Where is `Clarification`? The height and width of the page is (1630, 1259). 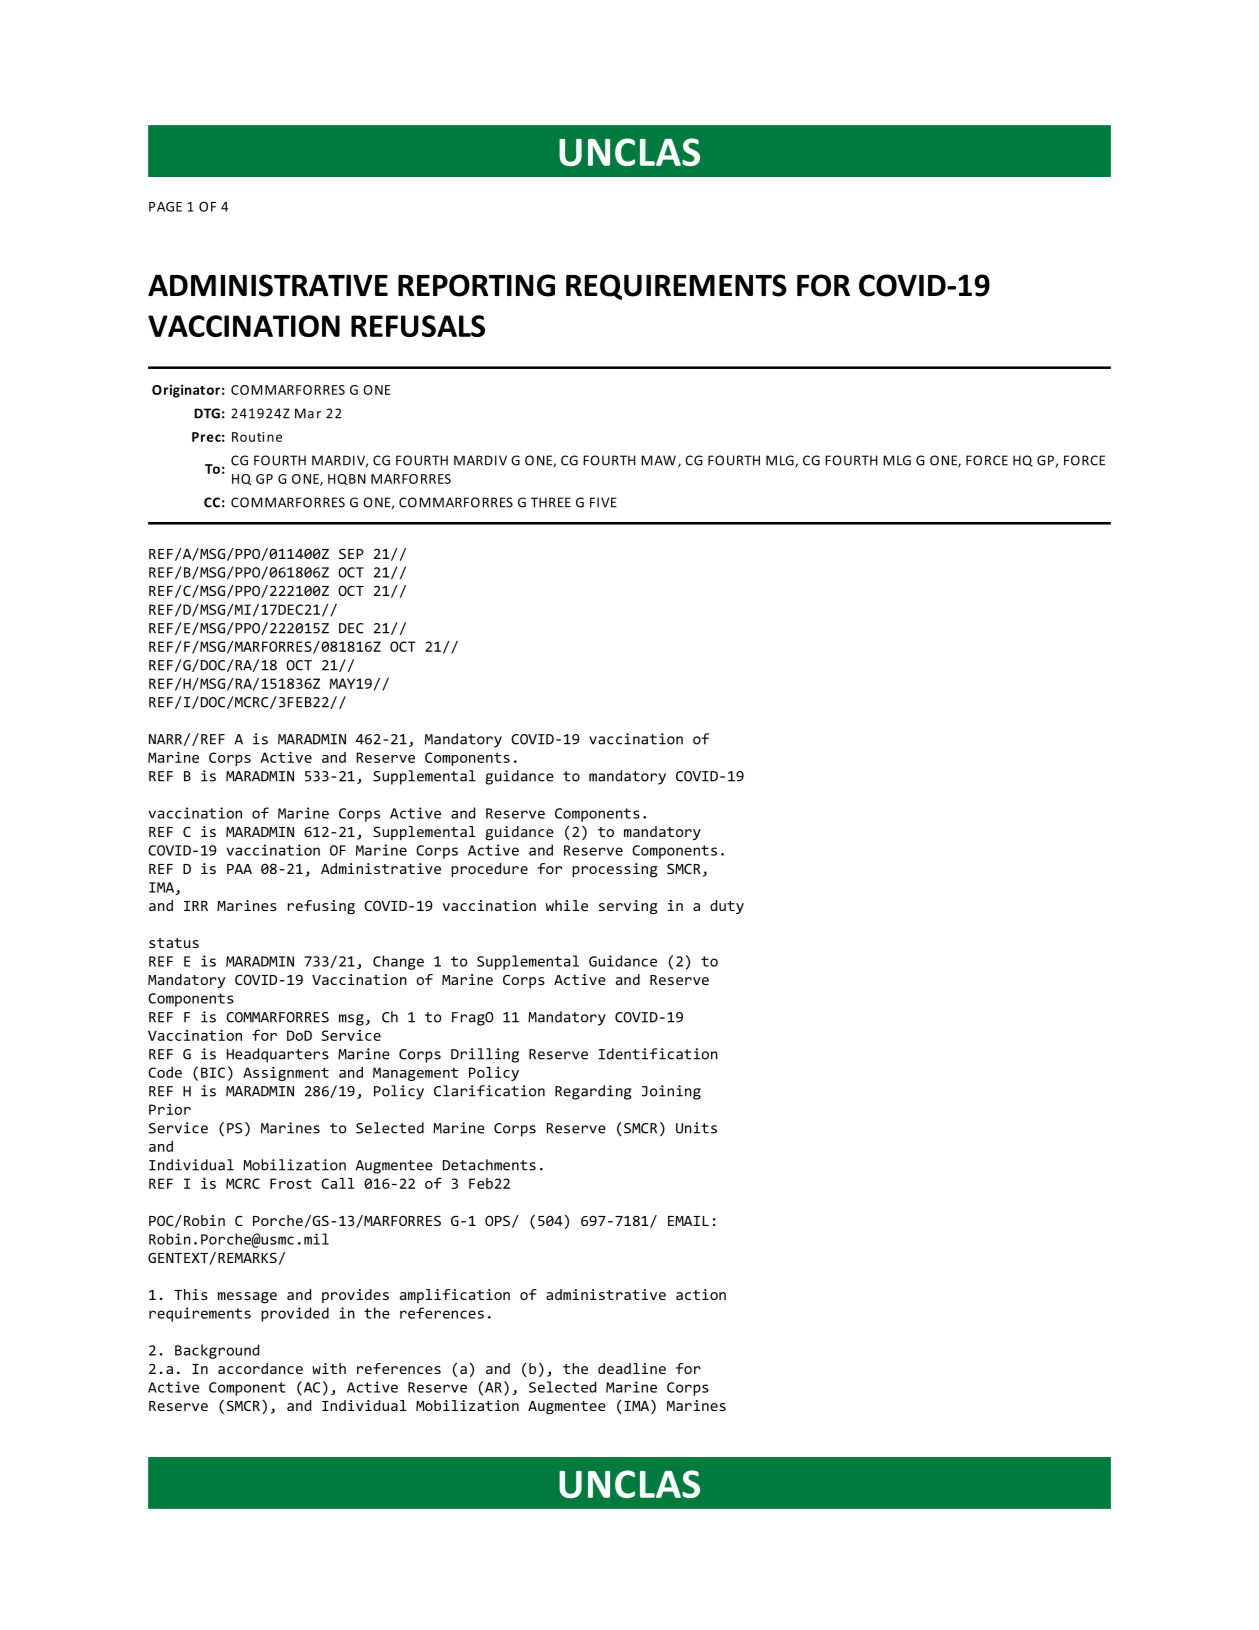
Clarification is located at coordinates (489, 1091).
